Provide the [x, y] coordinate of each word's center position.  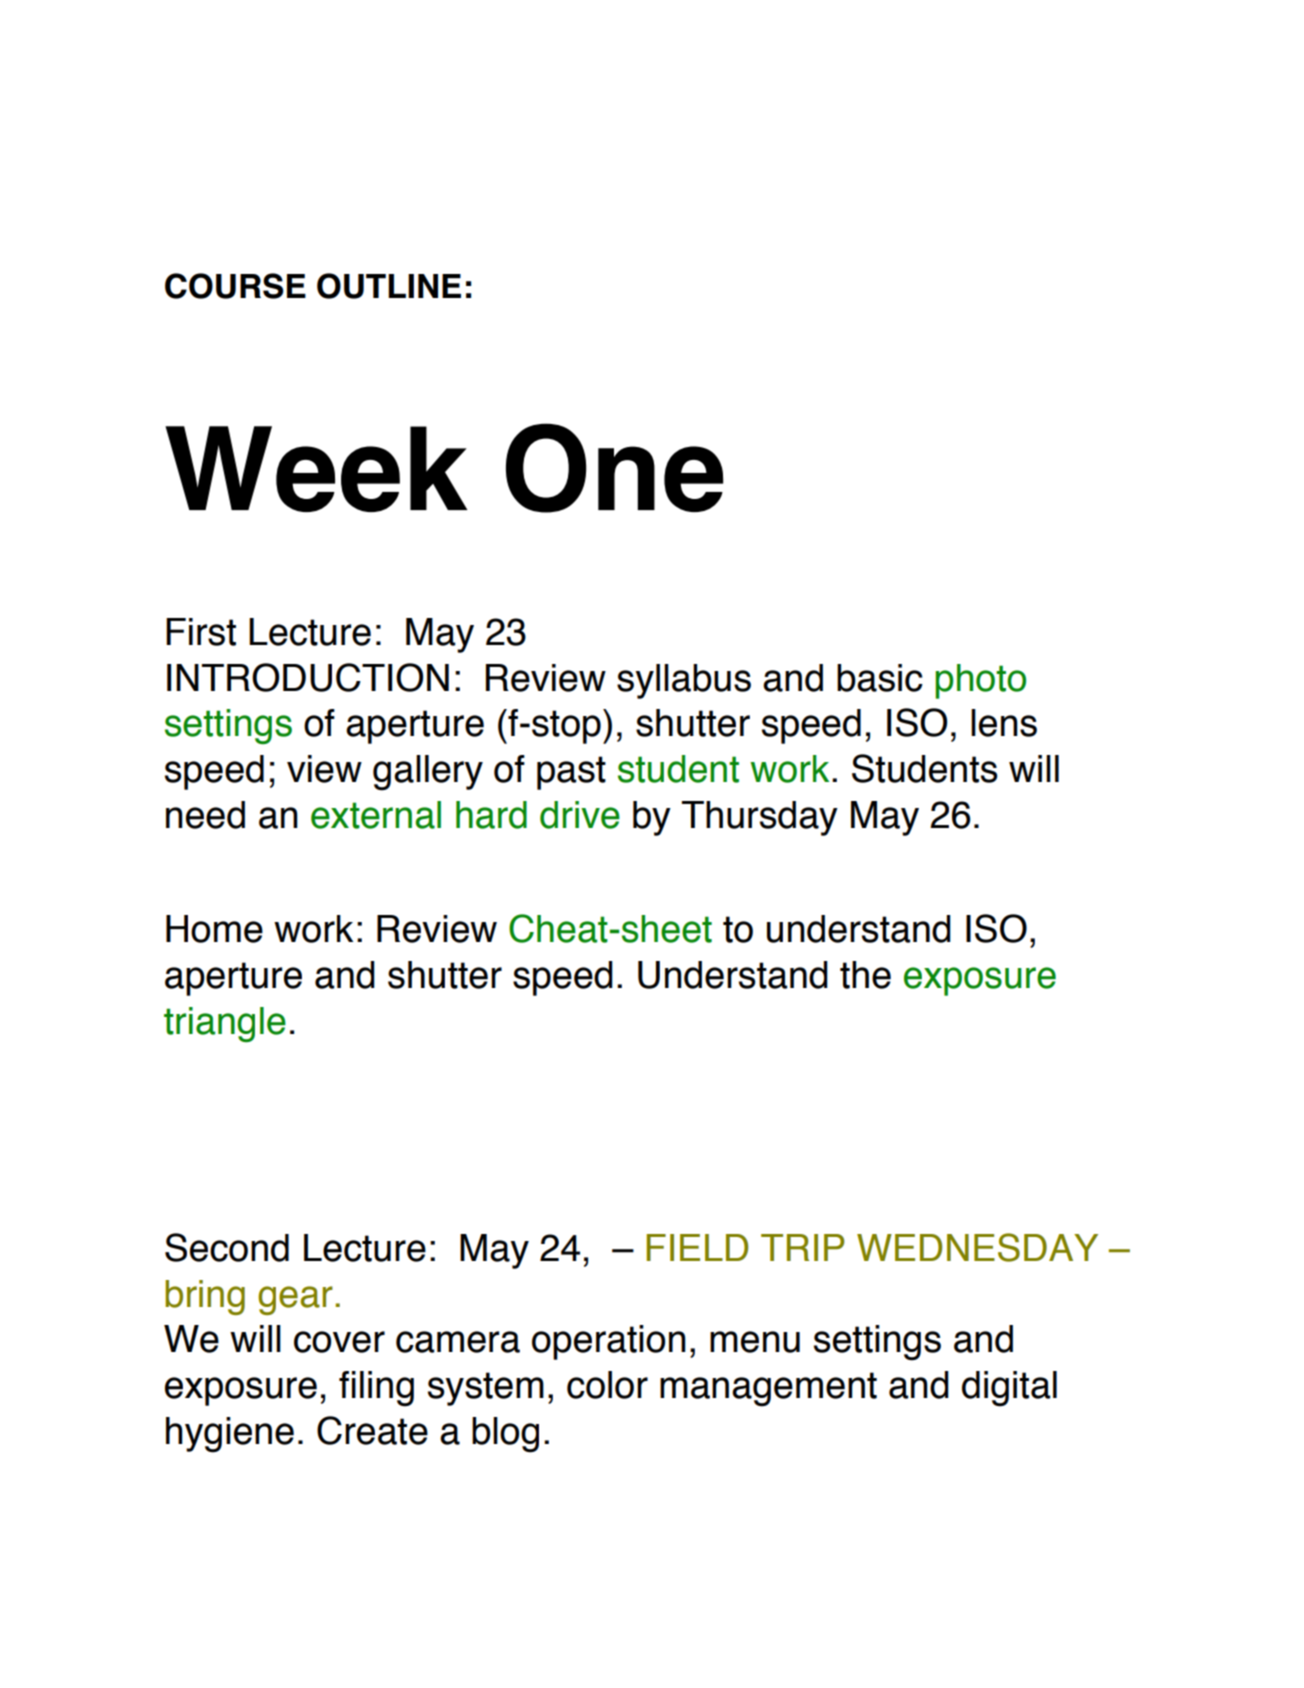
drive [580, 815]
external [376, 815]
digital [1009, 1389]
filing [376, 1389]
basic [880, 678]
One [614, 468]
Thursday [760, 818]
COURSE [235, 286]
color [607, 1385]
